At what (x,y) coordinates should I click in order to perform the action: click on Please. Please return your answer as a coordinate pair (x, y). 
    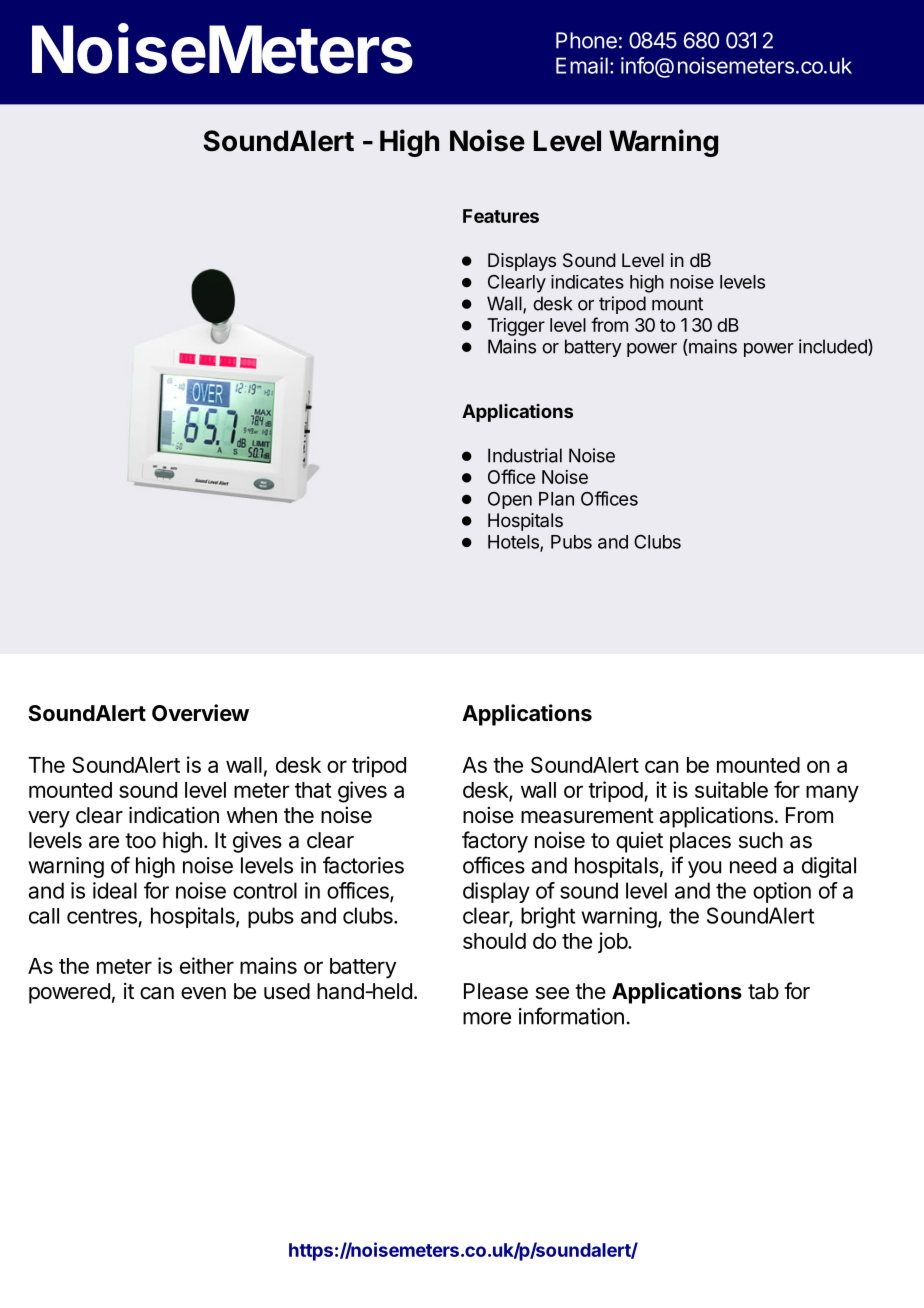
    Looking at the image, I should click on (496, 991).
